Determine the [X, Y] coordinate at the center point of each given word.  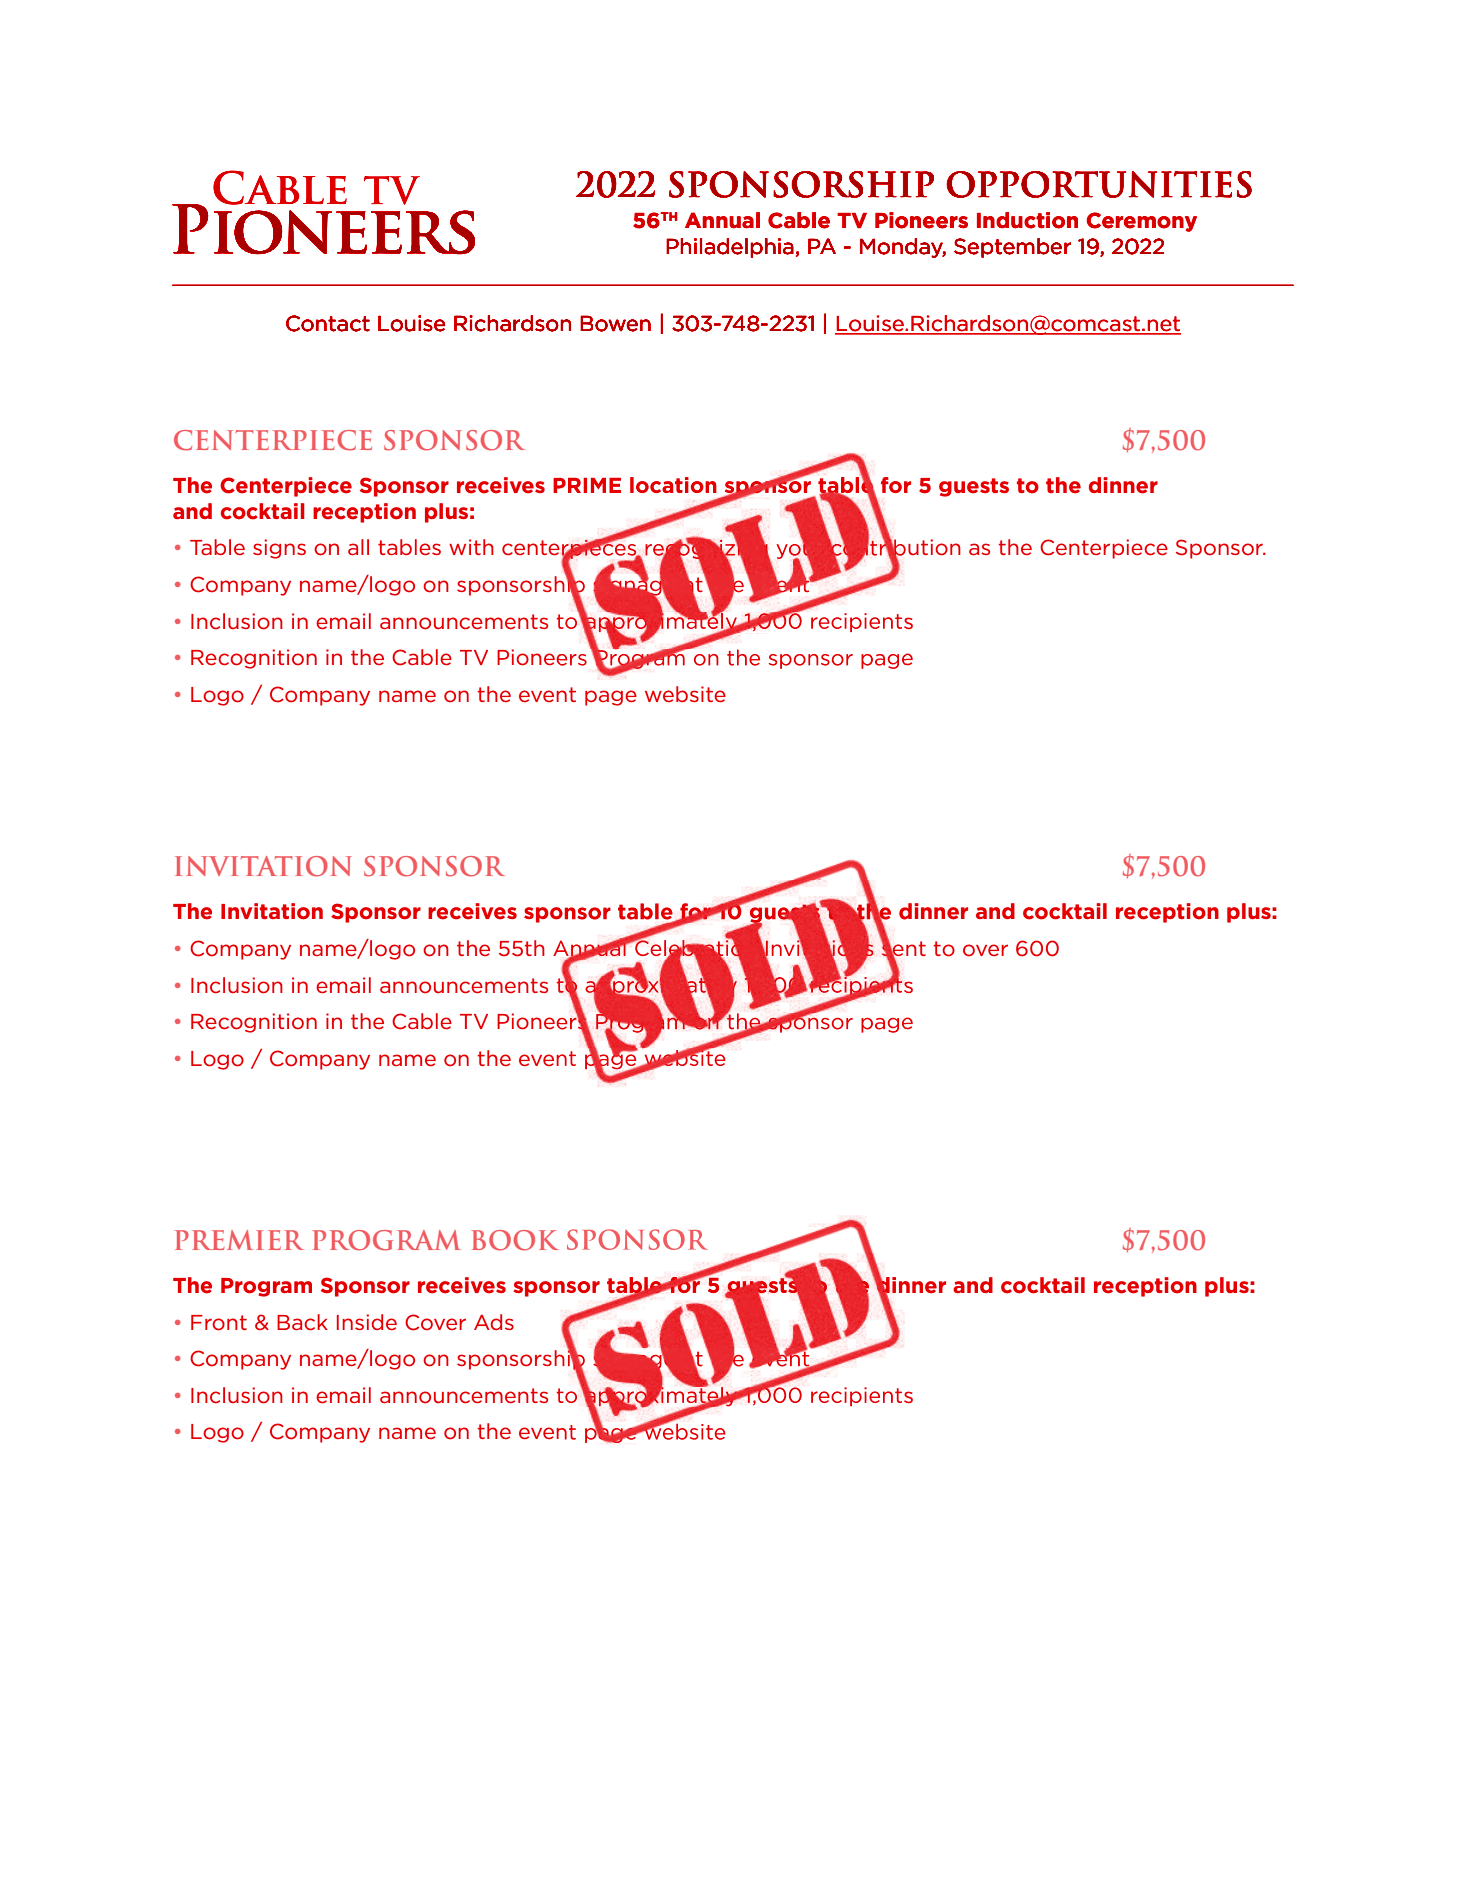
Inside [367, 1322]
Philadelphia [730, 248]
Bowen [615, 323]
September [1012, 248]
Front [219, 1323]
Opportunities [1099, 184]
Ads [494, 1322]
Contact [328, 323]
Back [302, 1322]
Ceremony [1142, 222]
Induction [1027, 220]
